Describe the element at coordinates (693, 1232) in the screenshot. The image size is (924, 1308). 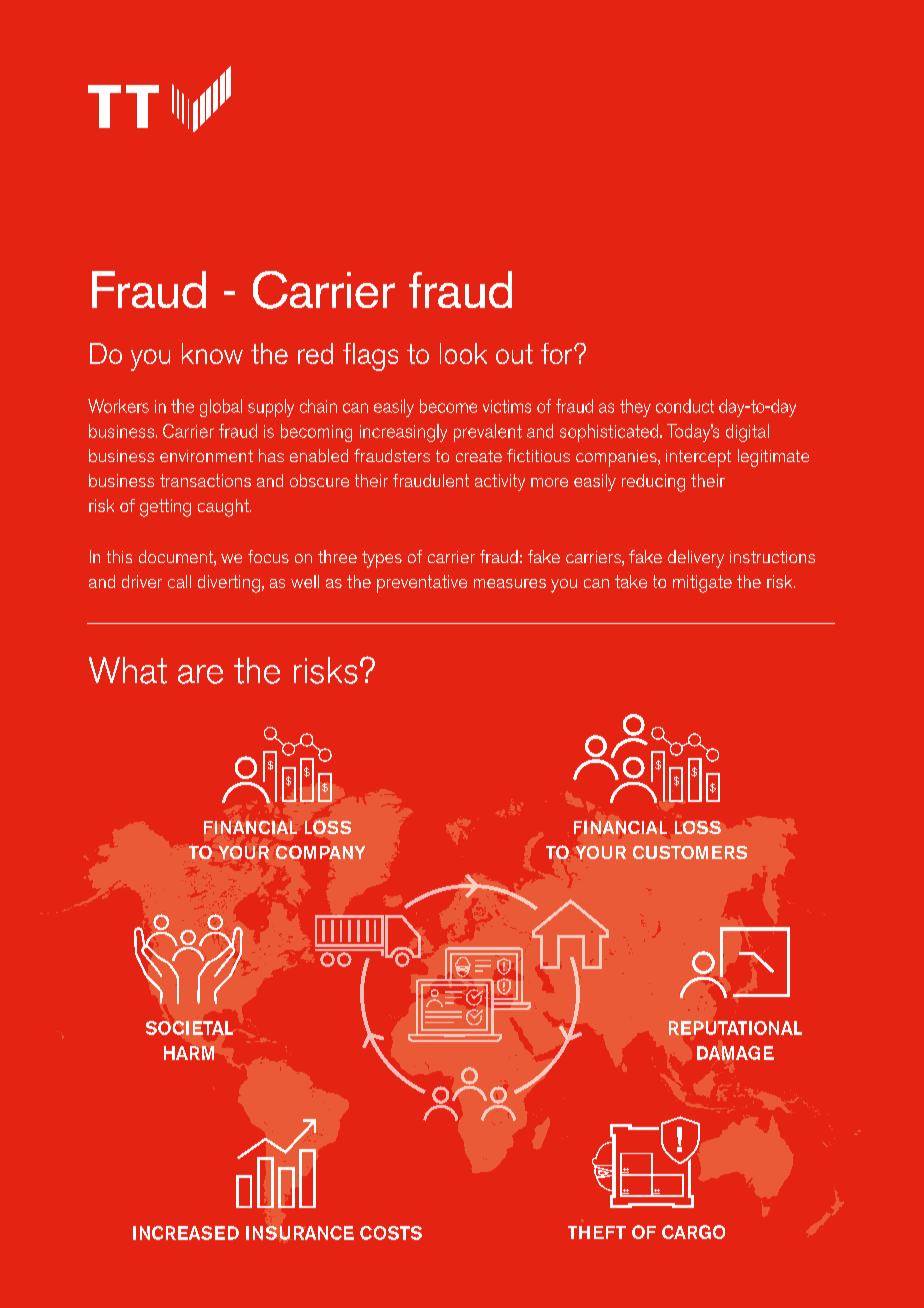
I see `CARGO` at that location.
